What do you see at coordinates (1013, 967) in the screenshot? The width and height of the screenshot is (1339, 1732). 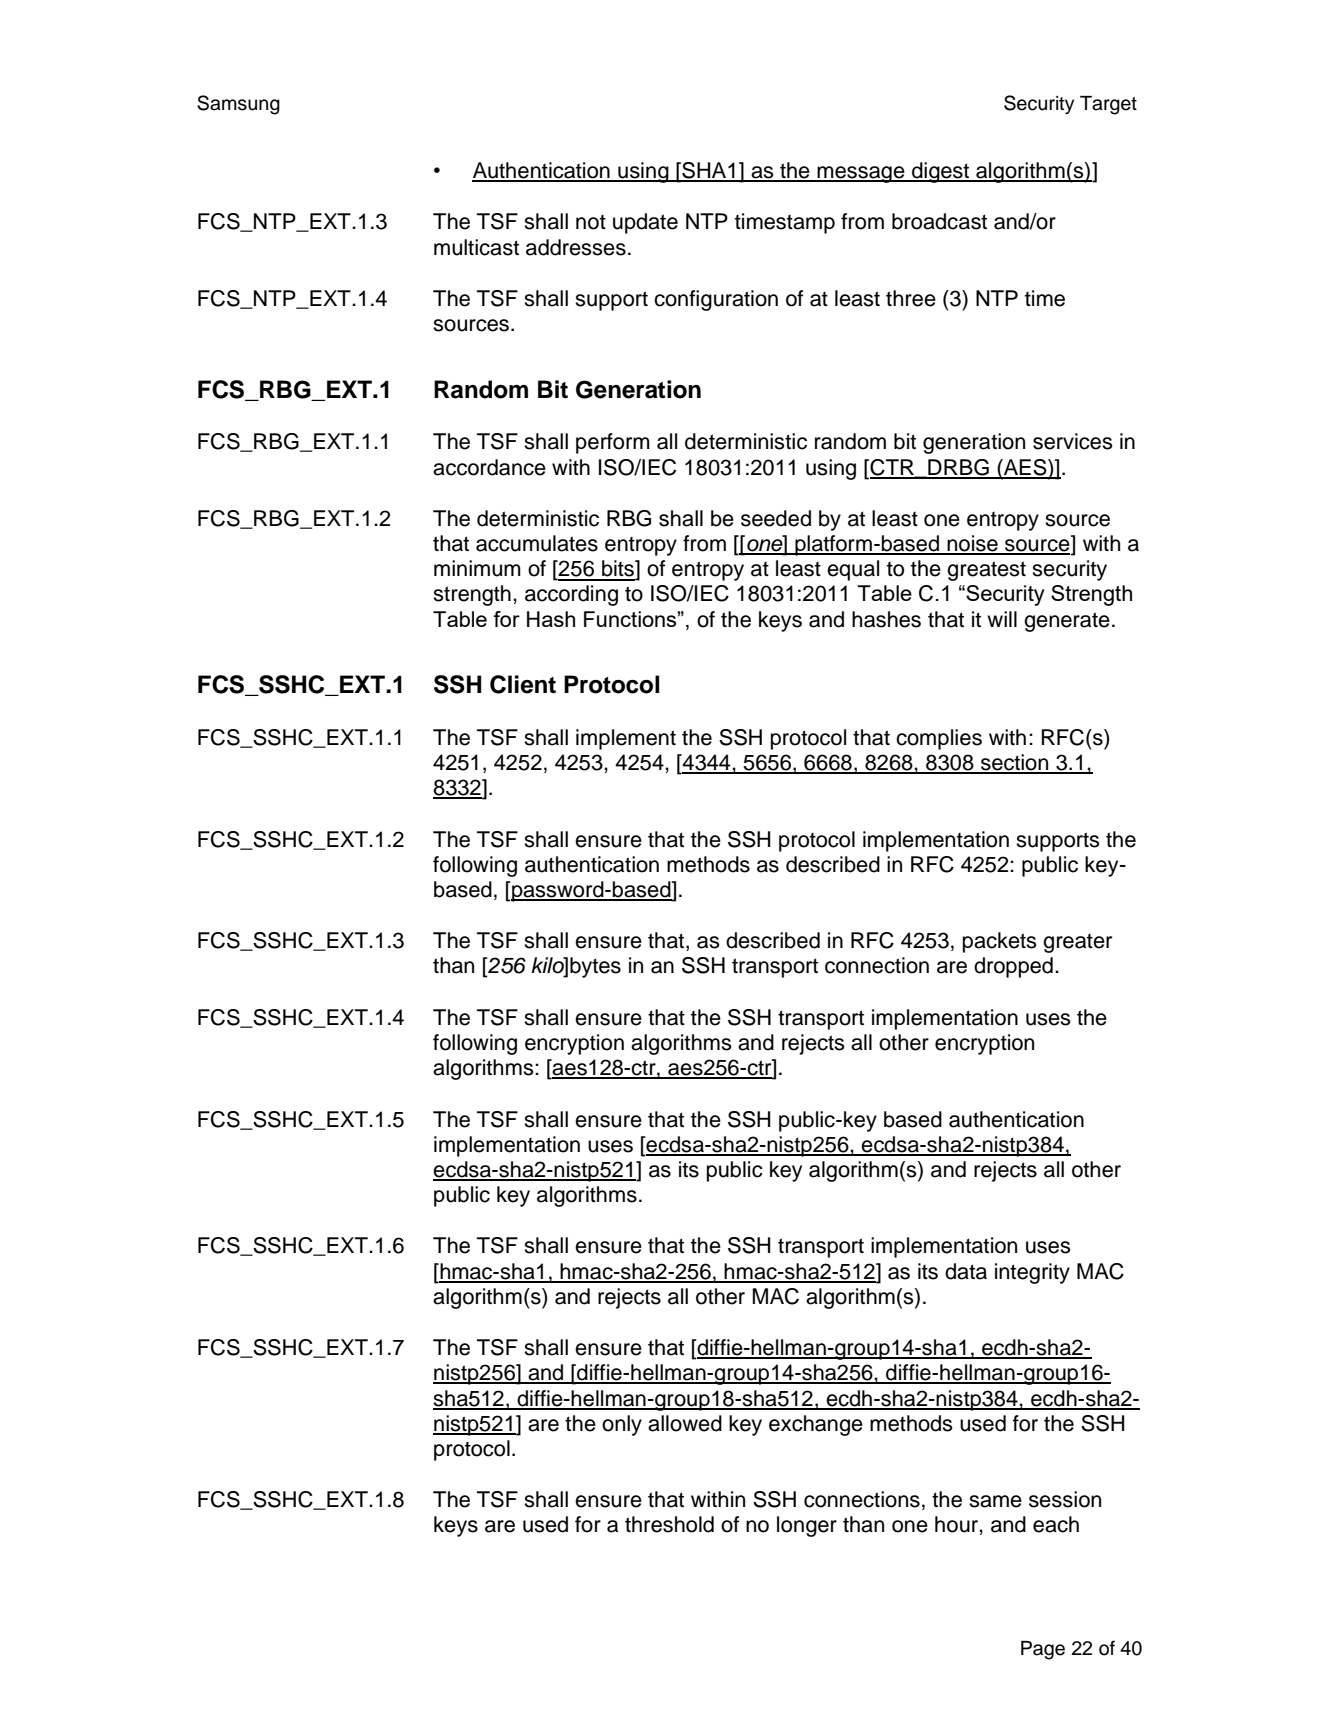 I see `dropped` at bounding box center [1013, 967].
